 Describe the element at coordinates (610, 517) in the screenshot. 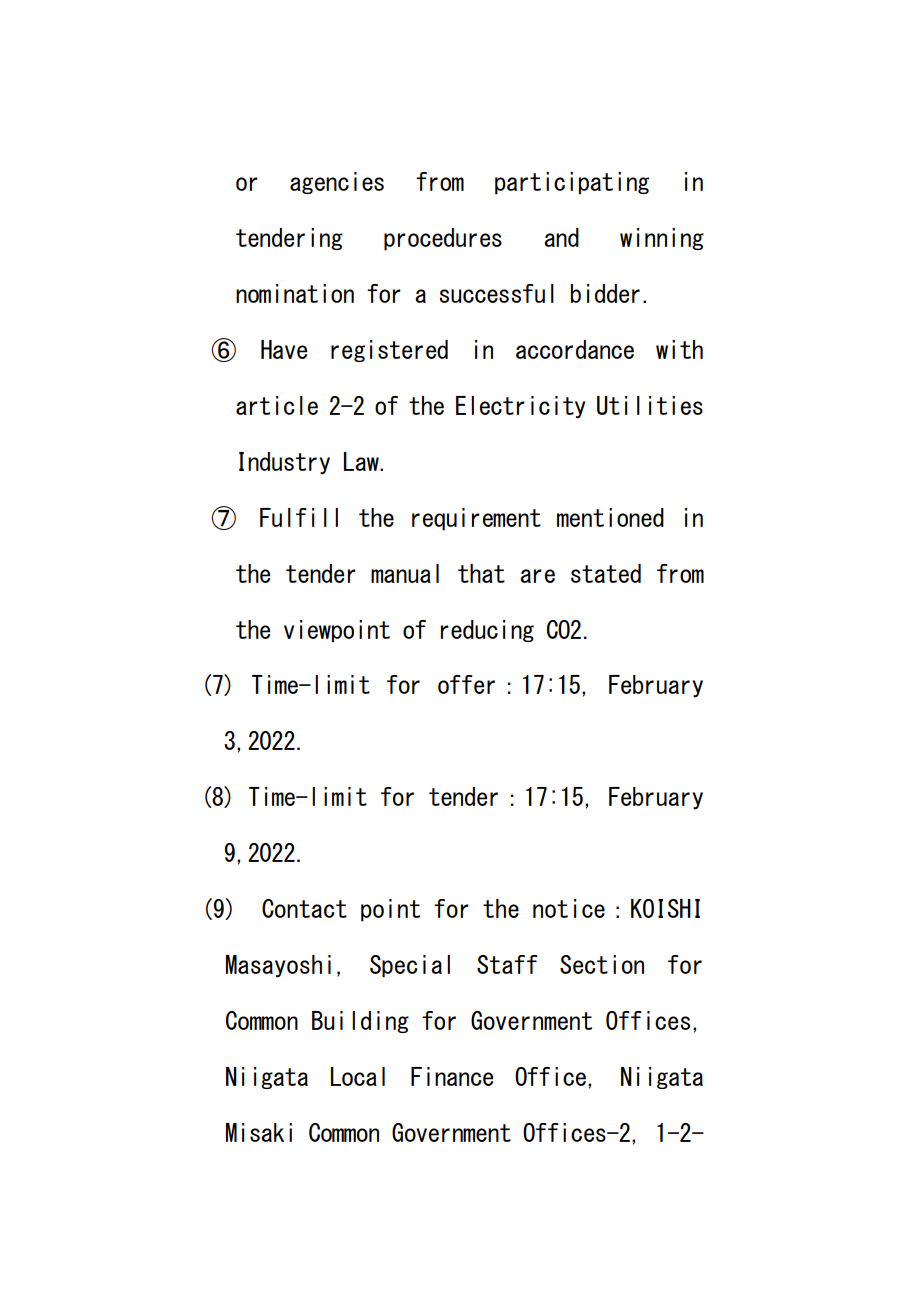

I see `mentioned` at that location.
